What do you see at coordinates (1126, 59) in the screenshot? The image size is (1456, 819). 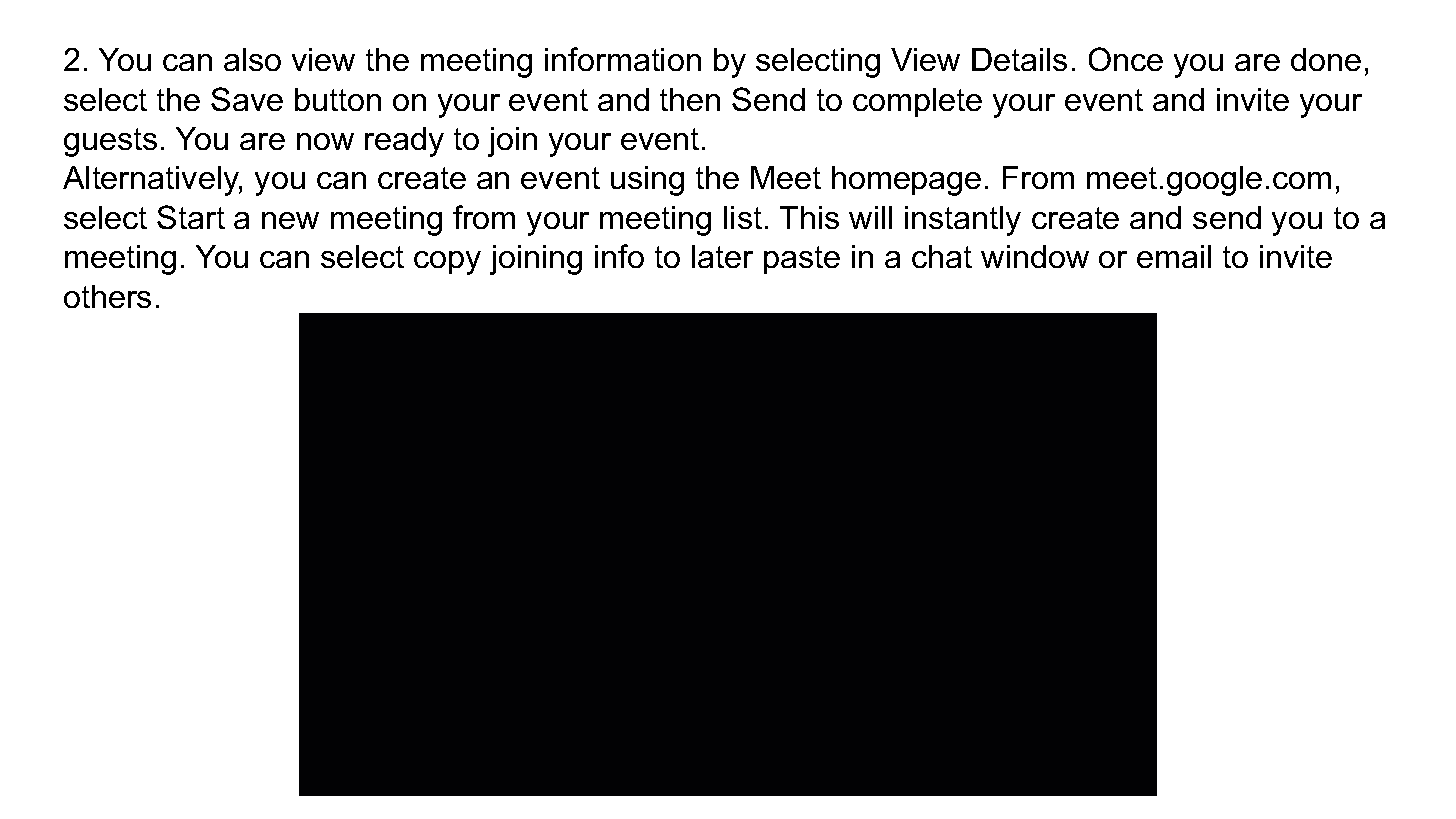 I see `Once` at bounding box center [1126, 59].
